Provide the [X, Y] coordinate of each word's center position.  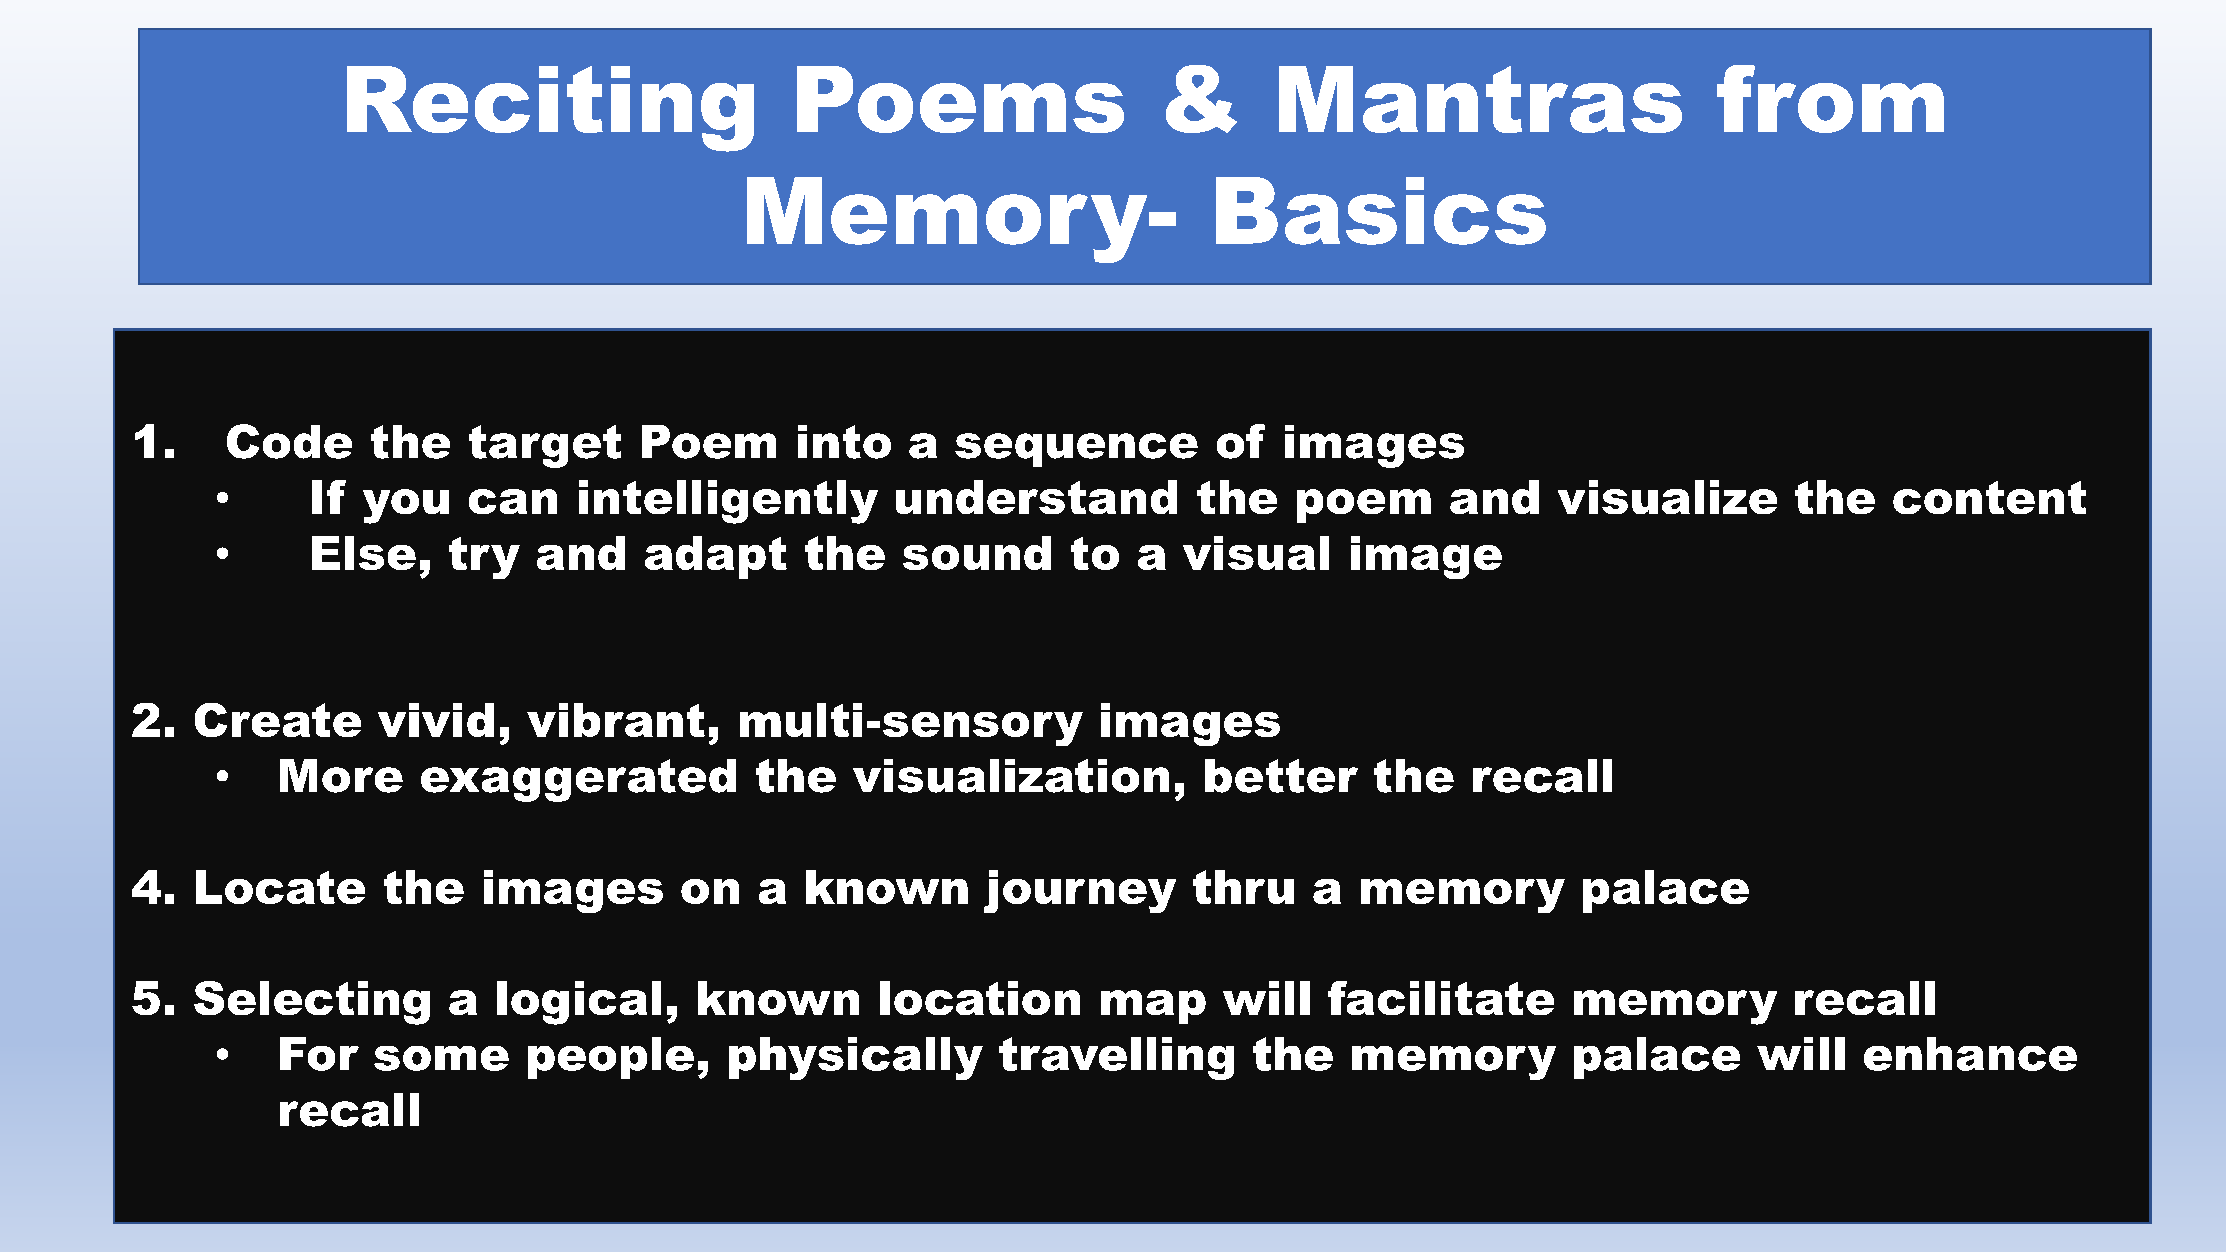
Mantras [1480, 99]
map [1153, 1007]
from [1830, 99]
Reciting [550, 109]
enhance [1970, 1054]
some [441, 1058]
